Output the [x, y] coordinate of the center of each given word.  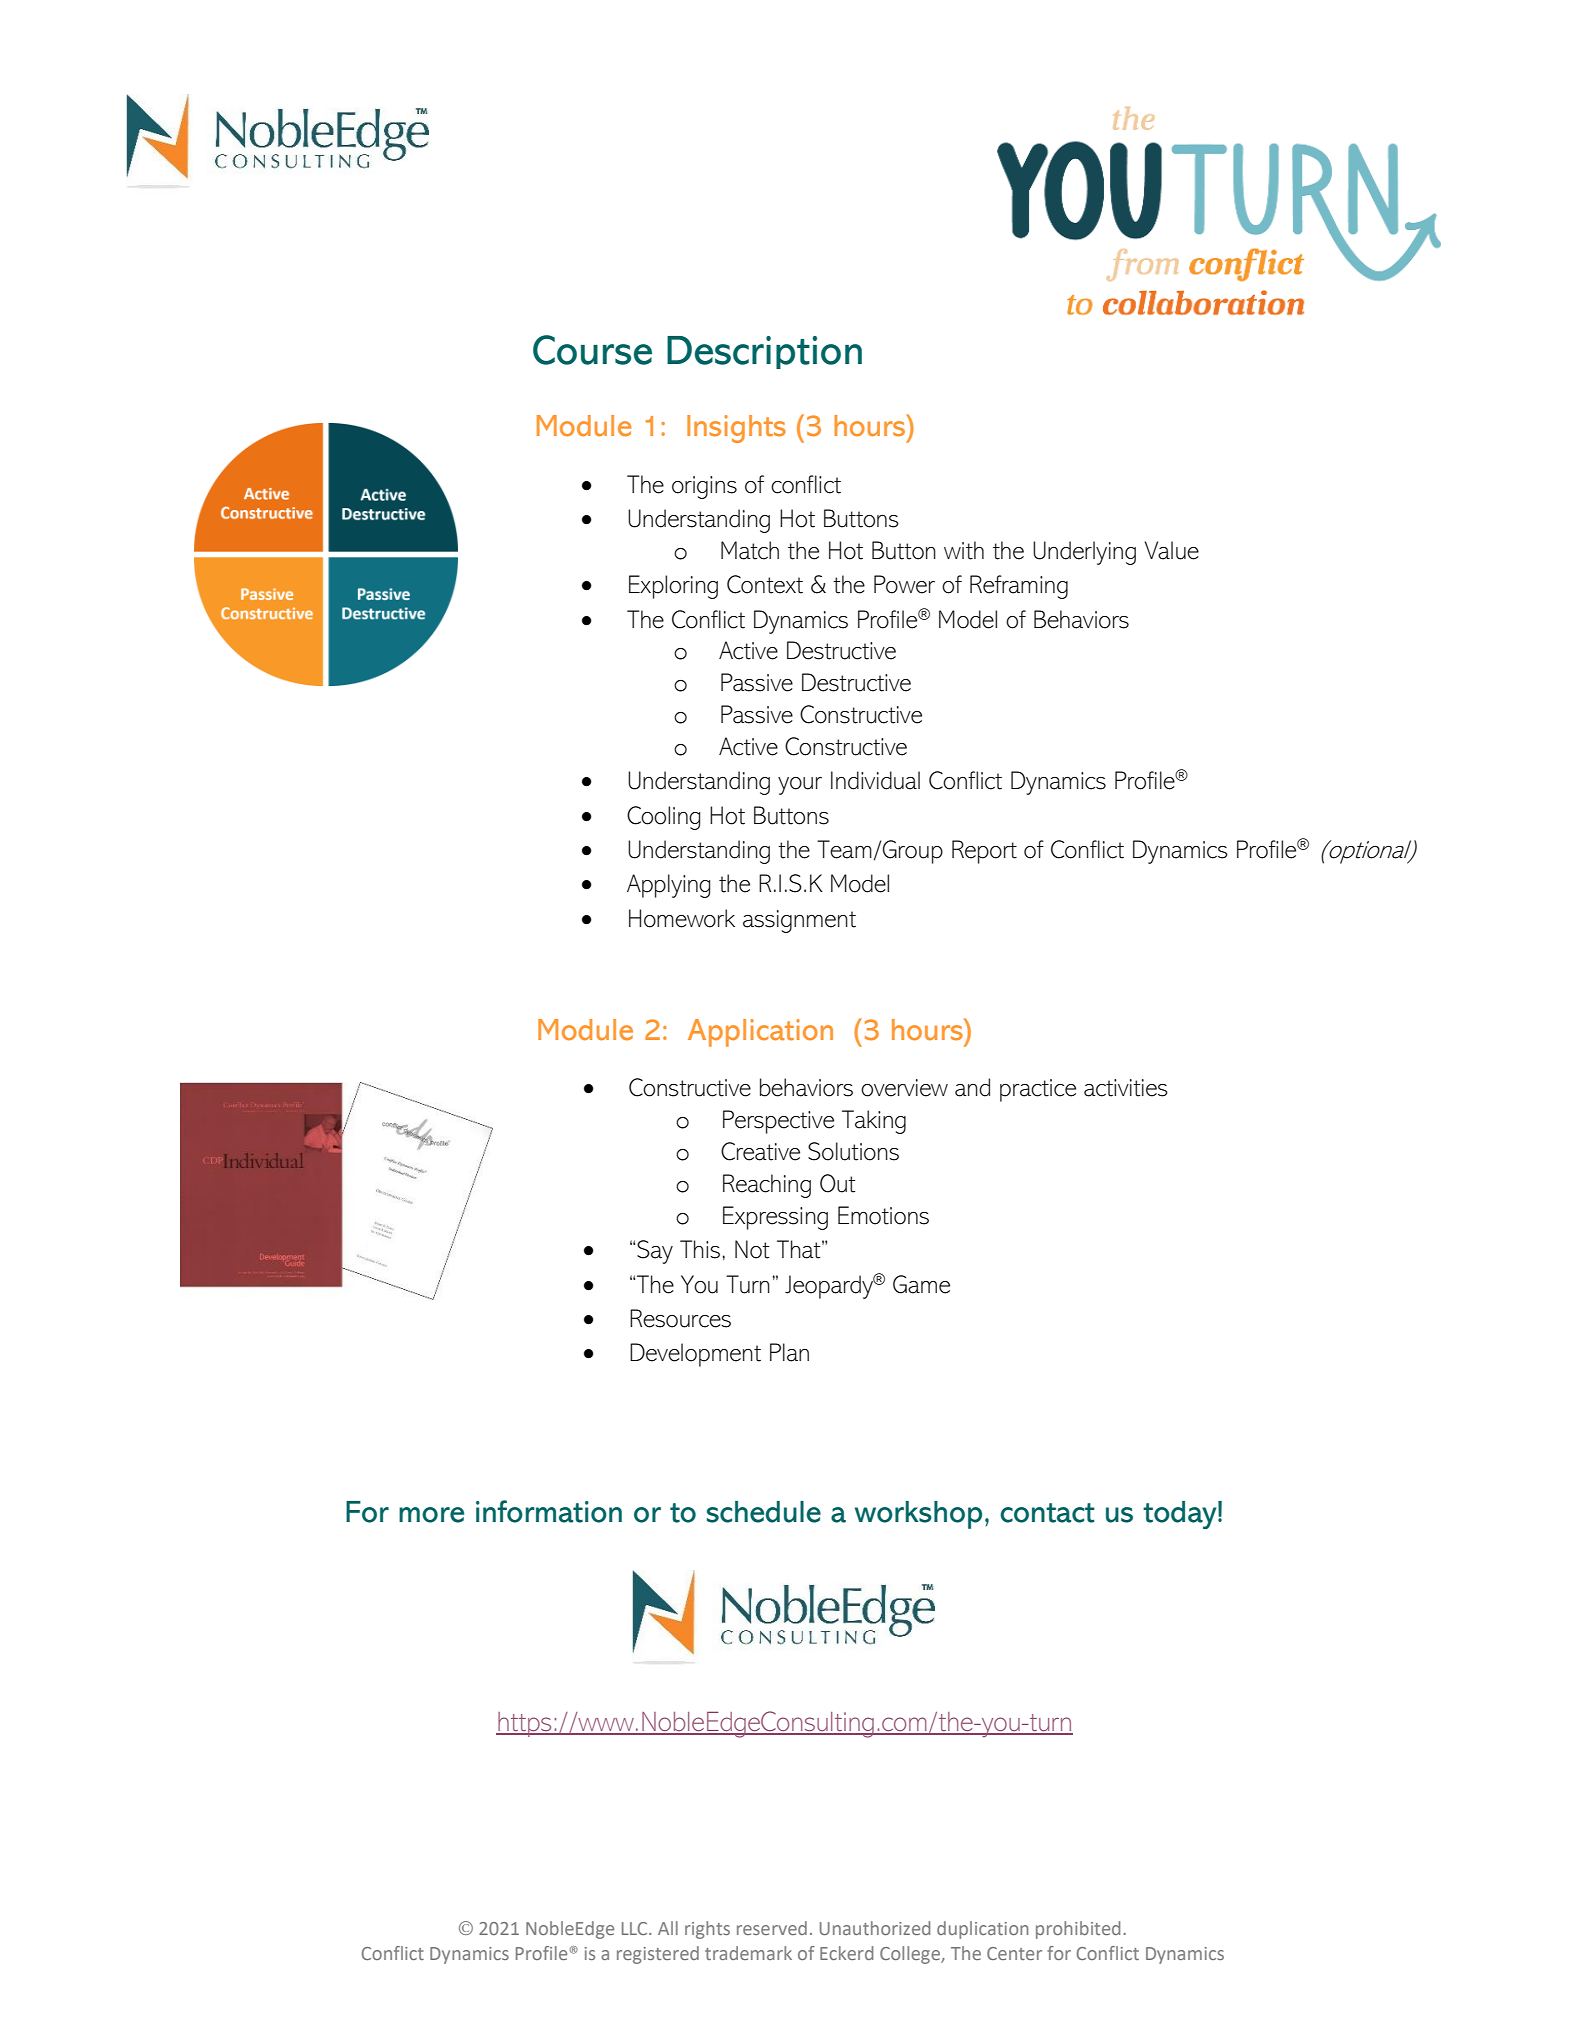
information [549, 1511]
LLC [636, 1928]
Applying [668, 886]
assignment [799, 921]
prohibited [1078, 1930]
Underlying [1084, 553]
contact [1047, 1513]
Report [984, 852]
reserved [772, 1928]
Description [764, 352]
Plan [789, 1352]
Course [592, 350]
